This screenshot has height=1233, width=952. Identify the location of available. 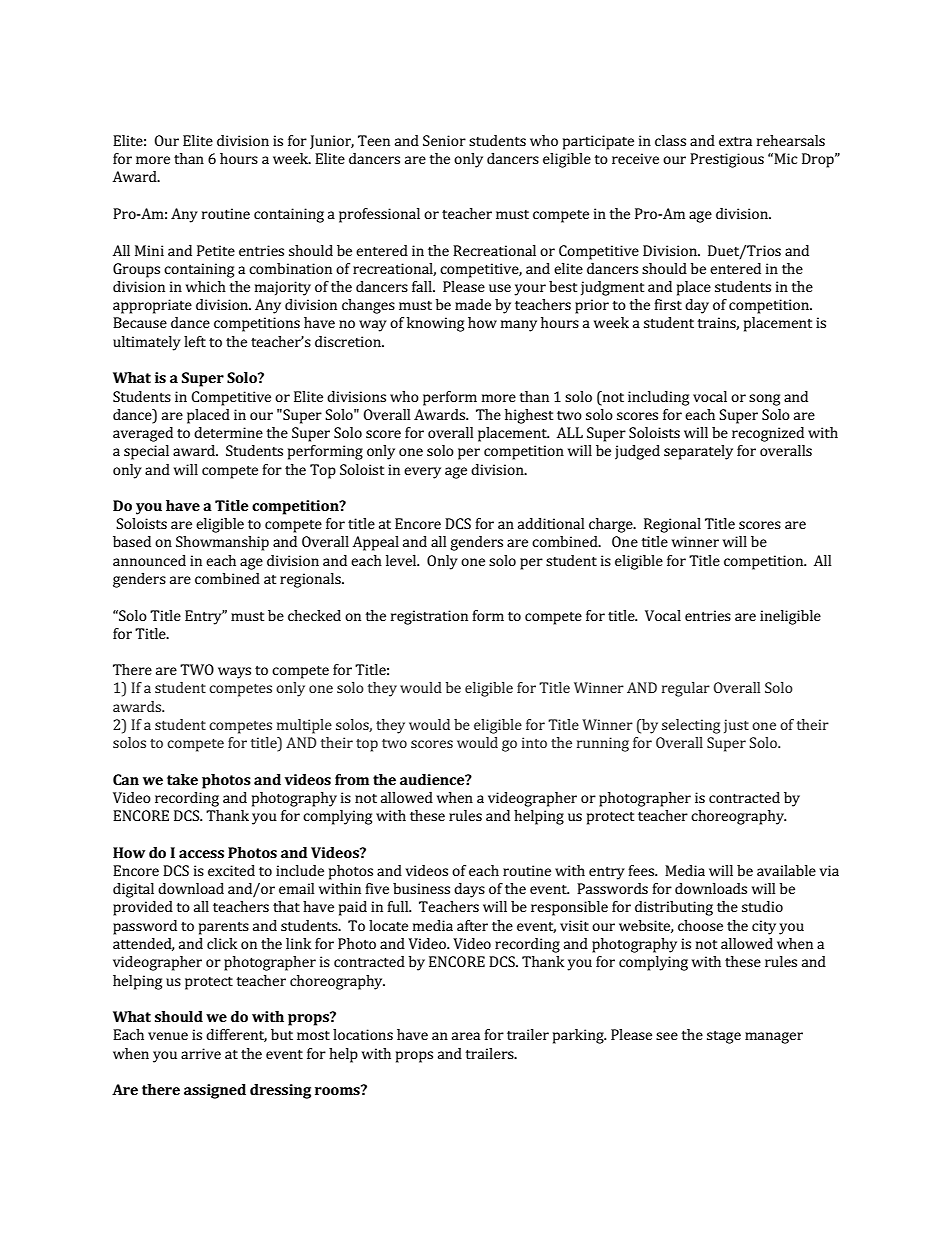
(786, 870).
